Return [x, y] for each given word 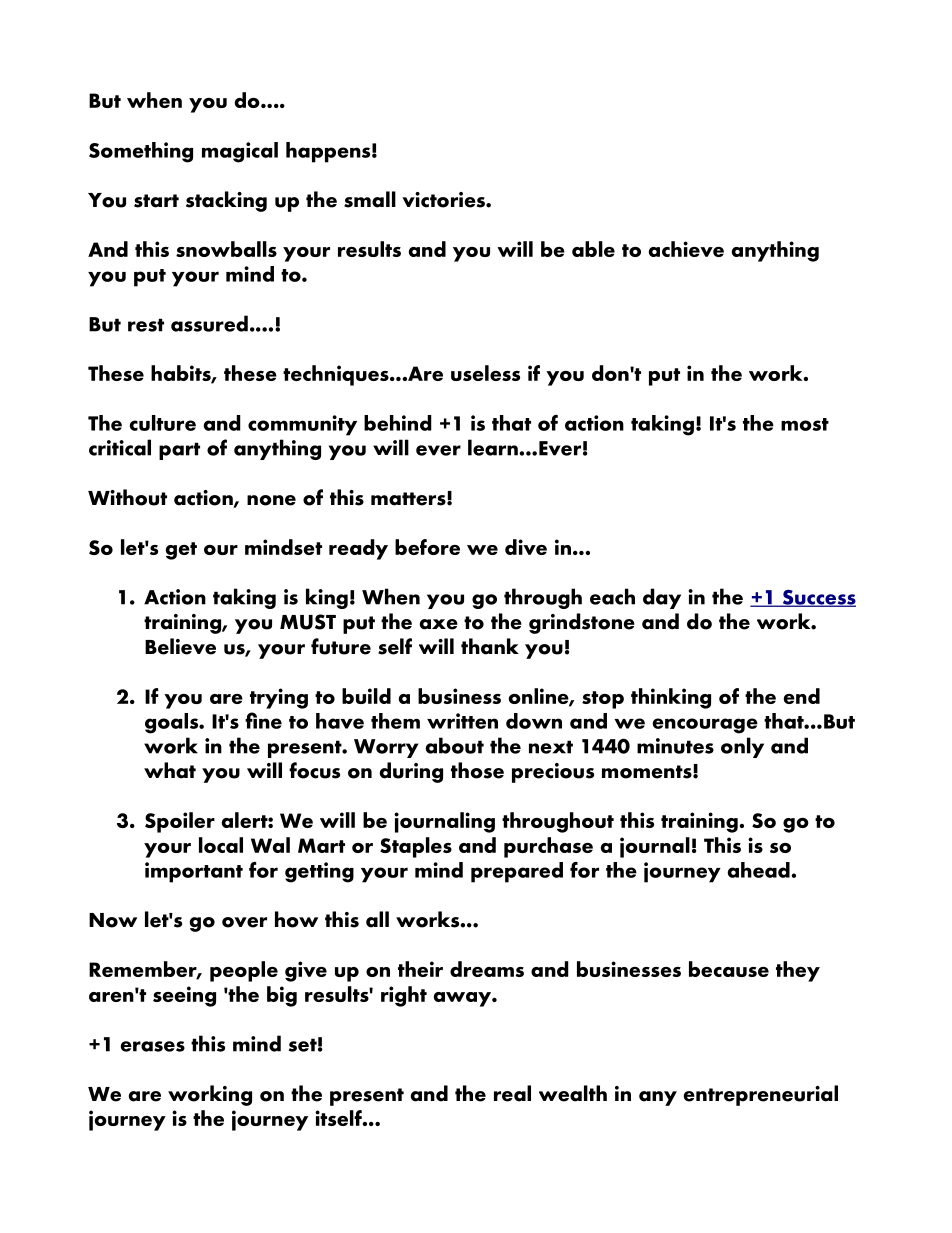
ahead [759, 870]
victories [444, 200]
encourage [705, 726]
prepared [517, 872]
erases [152, 1046]
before [427, 547]
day [662, 598]
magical [240, 152]
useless [485, 373]
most [805, 424]
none [271, 500]
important [194, 872]
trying [279, 698]
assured [209, 323]
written [462, 721]
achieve [686, 249]
